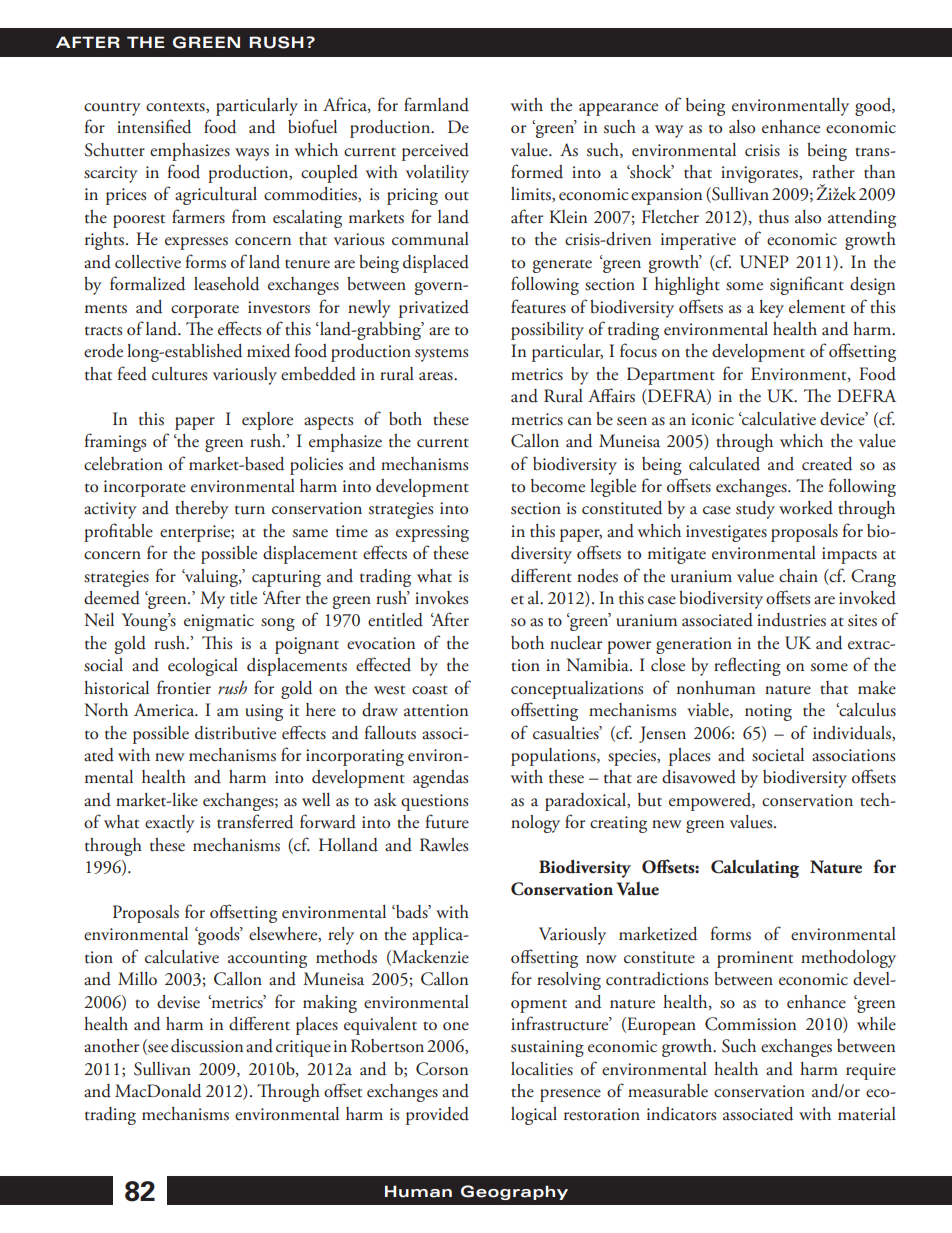  I want to click on industries, so click(791, 620).
